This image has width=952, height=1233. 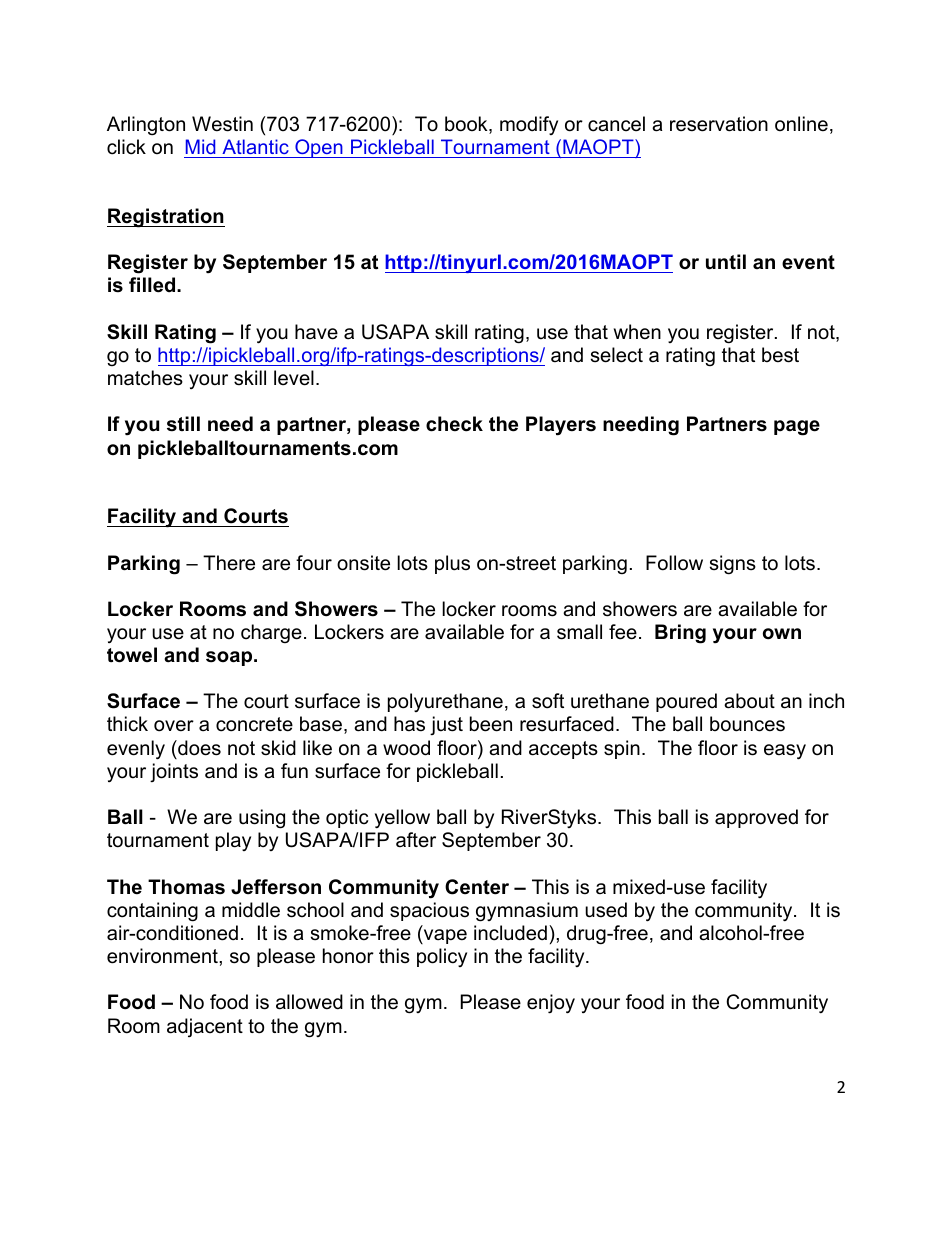 What do you see at coordinates (222, 124) in the image?
I see `Westin` at bounding box center [222, 124].
